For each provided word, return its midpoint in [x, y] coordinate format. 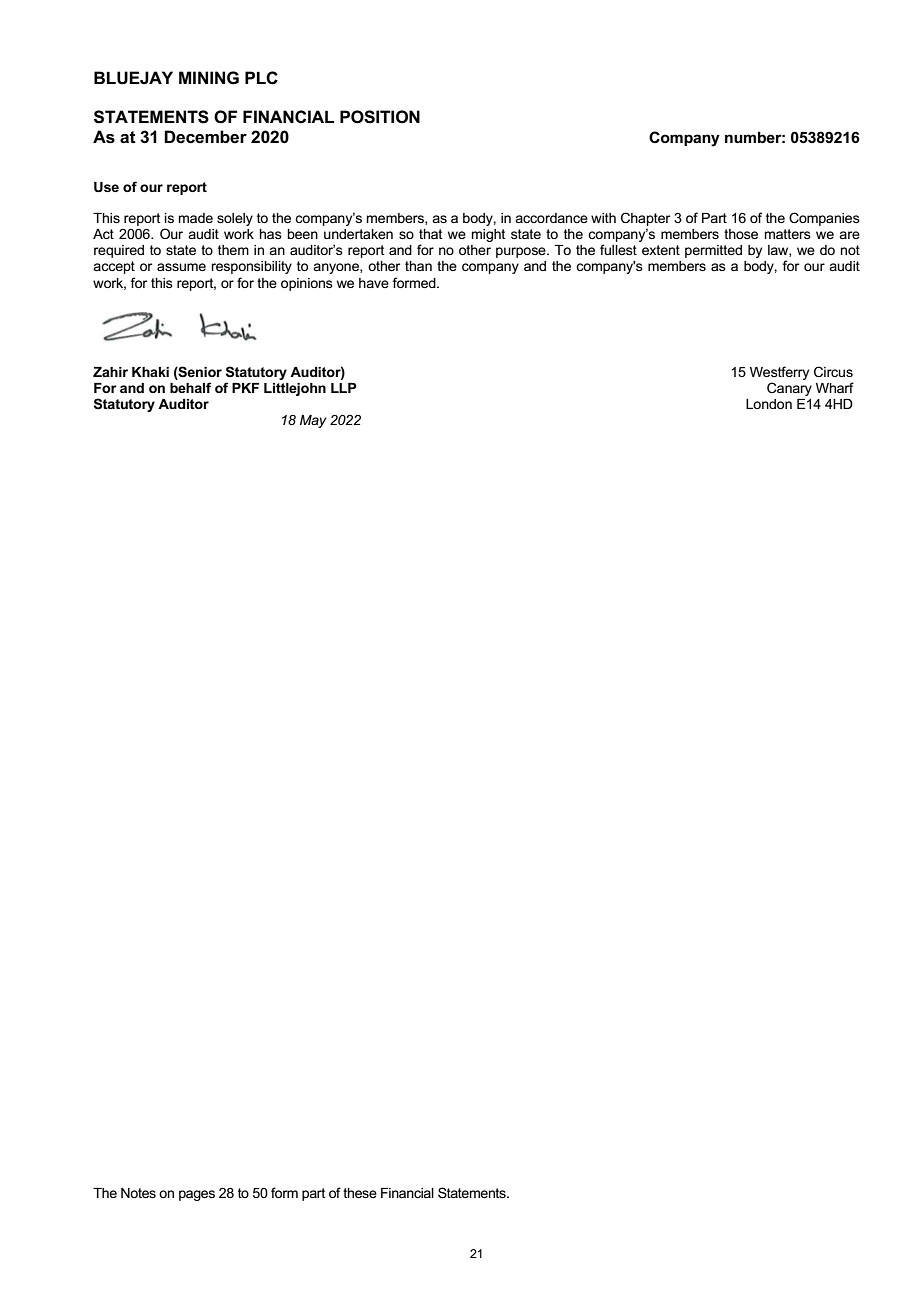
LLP [344, 388]
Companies [824, 219]
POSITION [380, 117]
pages [197, 1195]
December [205, 137]
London [769, 404]
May [313, 421]
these [360, 1193]
